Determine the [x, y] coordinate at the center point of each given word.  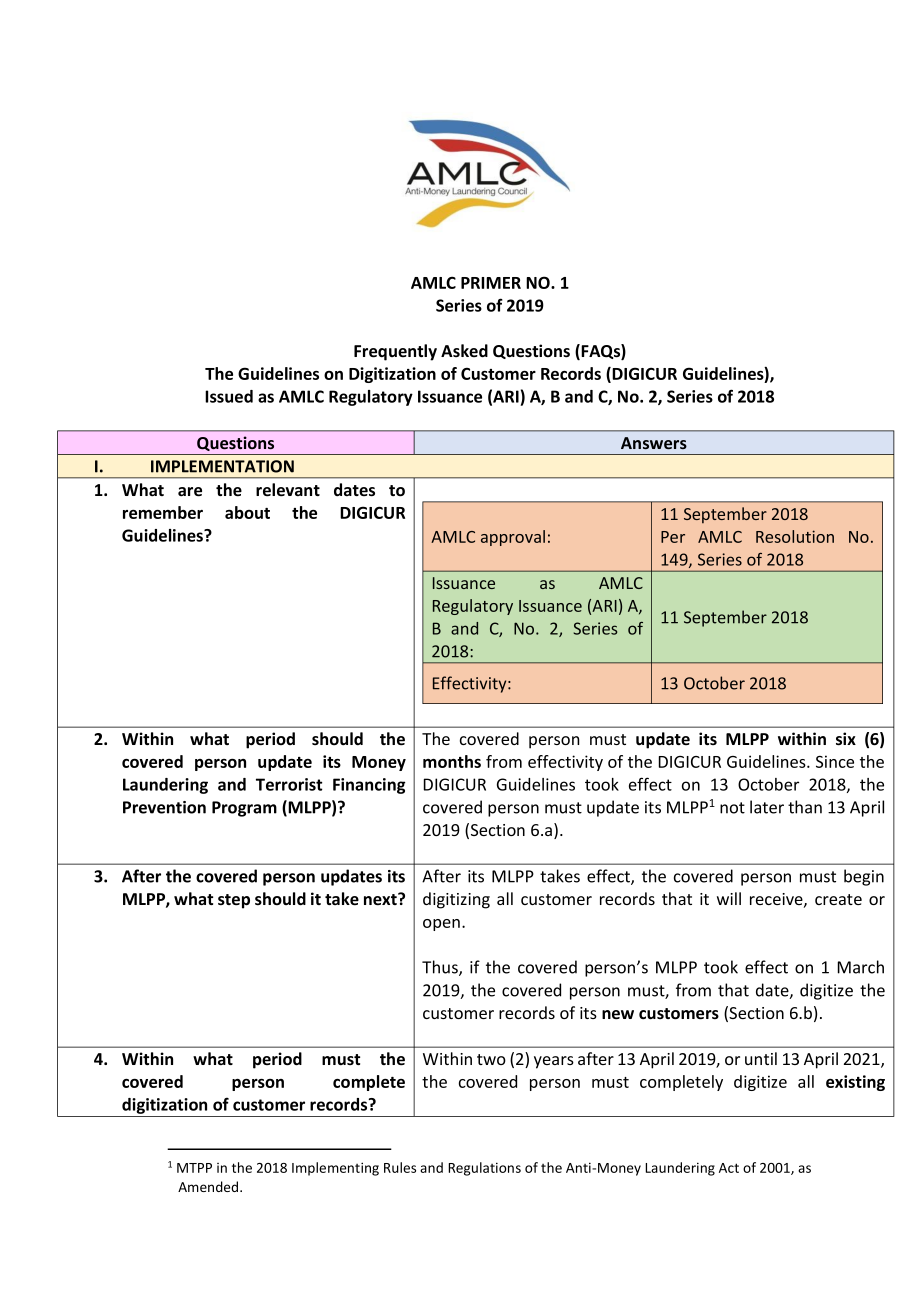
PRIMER [491, 283]
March [861, 967]
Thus [441, 968]
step [234, 901]
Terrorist [289, 784]
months [452, 761]
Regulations [484, 1169]
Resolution [795, 536]
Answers [654, 443]
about [247, 512]
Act [729, 1168]
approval [513, 538]
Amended [209, 1186]
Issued [229, 396]
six [846, 739]
